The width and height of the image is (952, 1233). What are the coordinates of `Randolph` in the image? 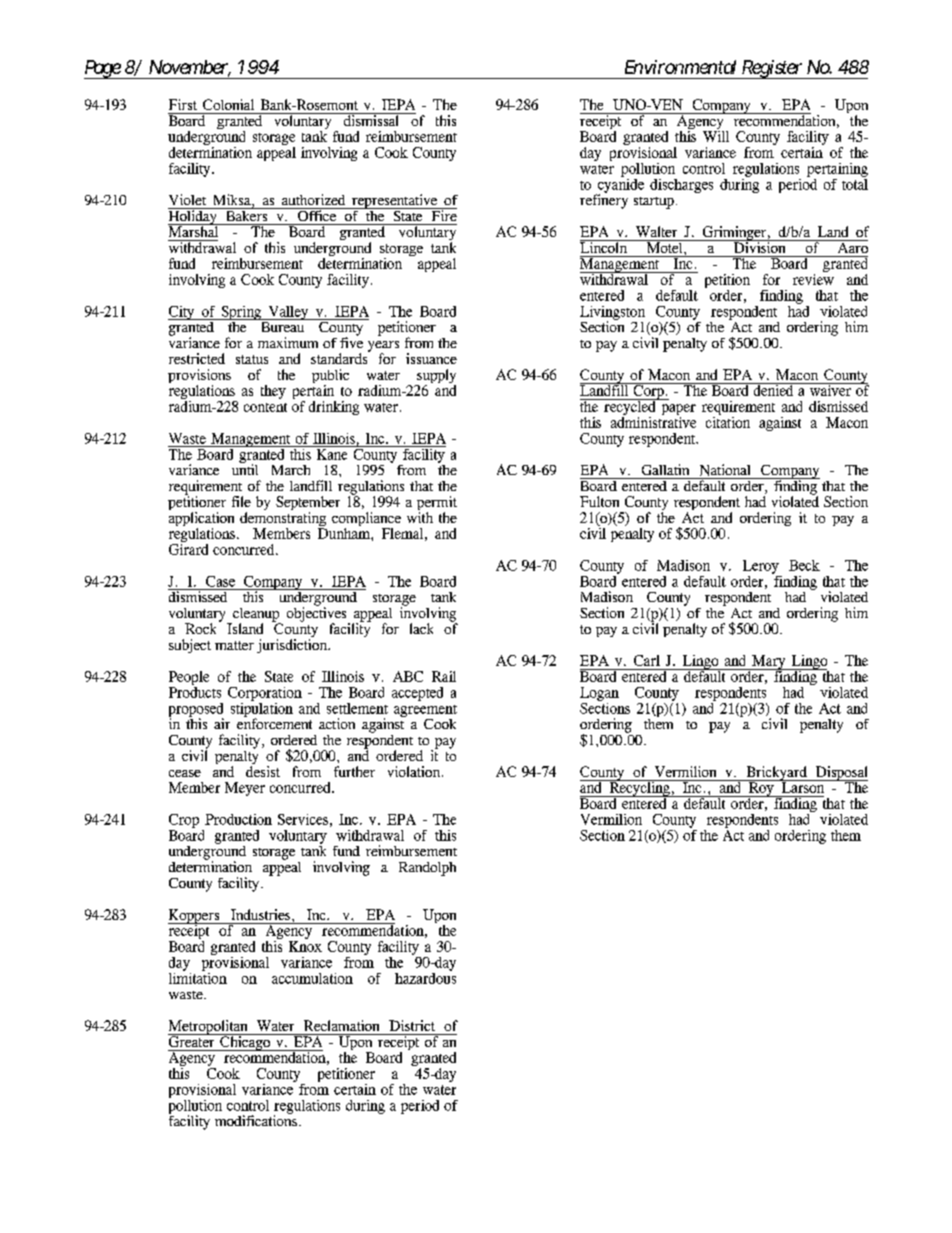 It's located at (427, 869).
